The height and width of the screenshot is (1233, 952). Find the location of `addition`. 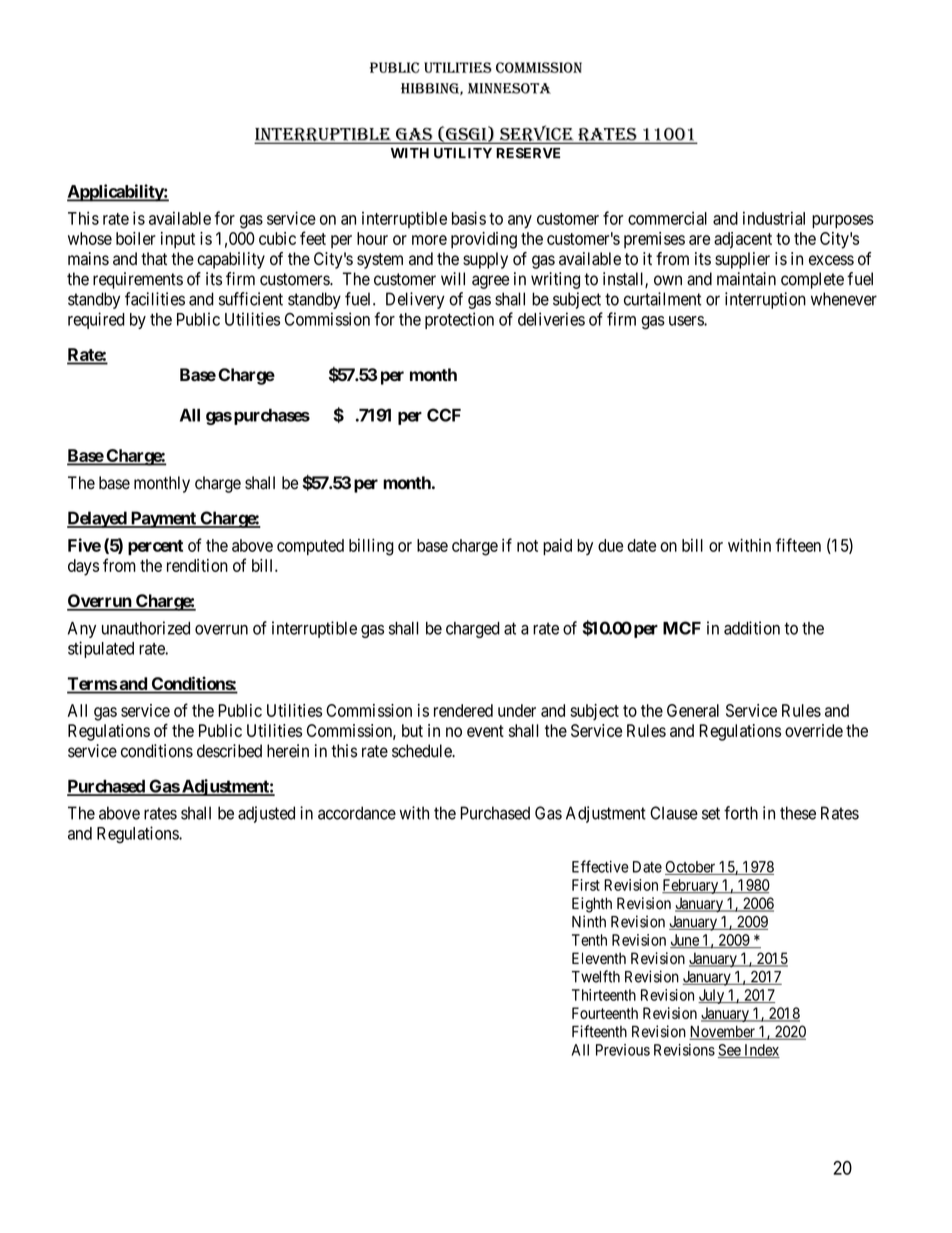

addition is located at coordinates (752, 628).
